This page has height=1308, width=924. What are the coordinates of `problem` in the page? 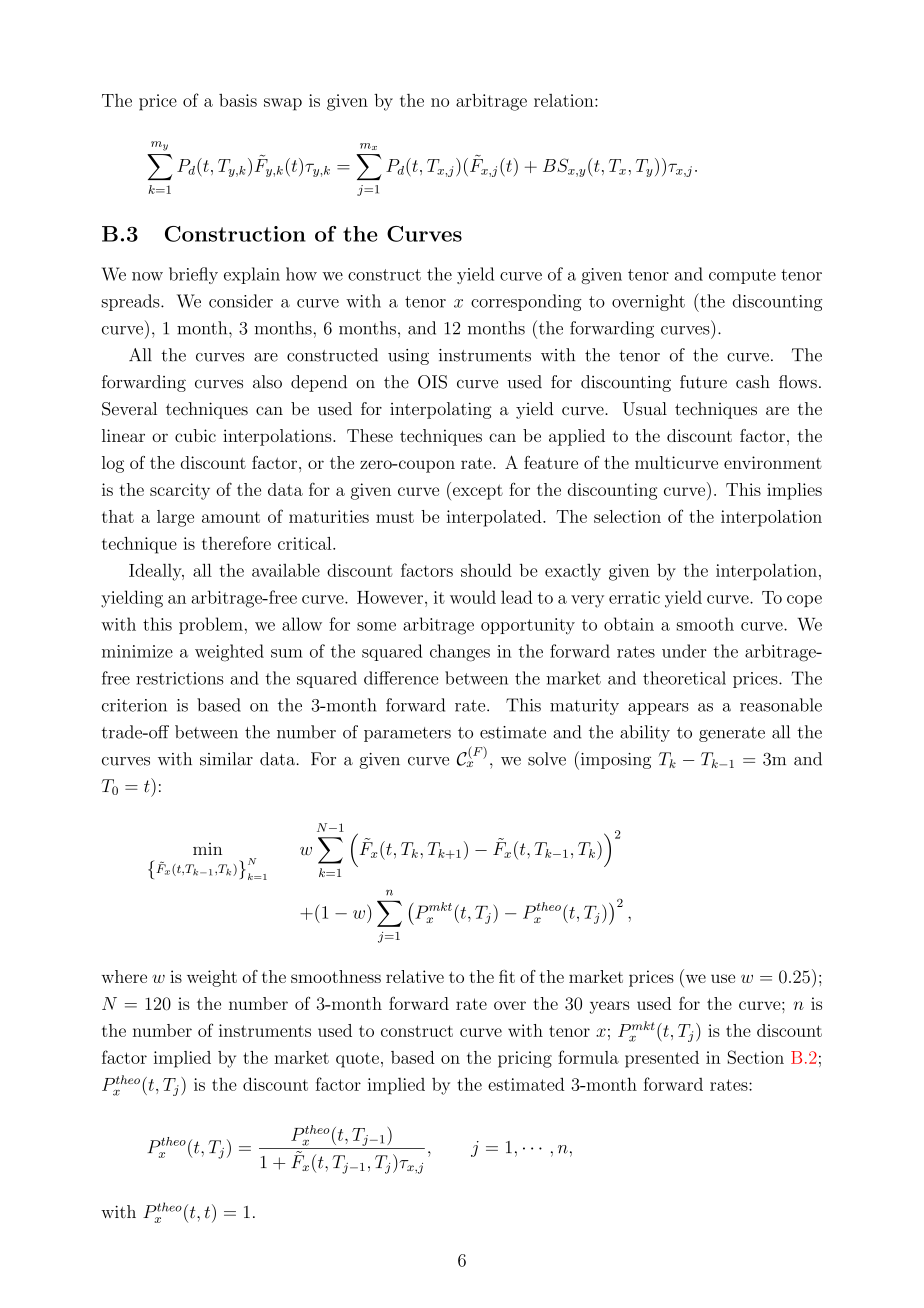 It's located at (211, 625).
